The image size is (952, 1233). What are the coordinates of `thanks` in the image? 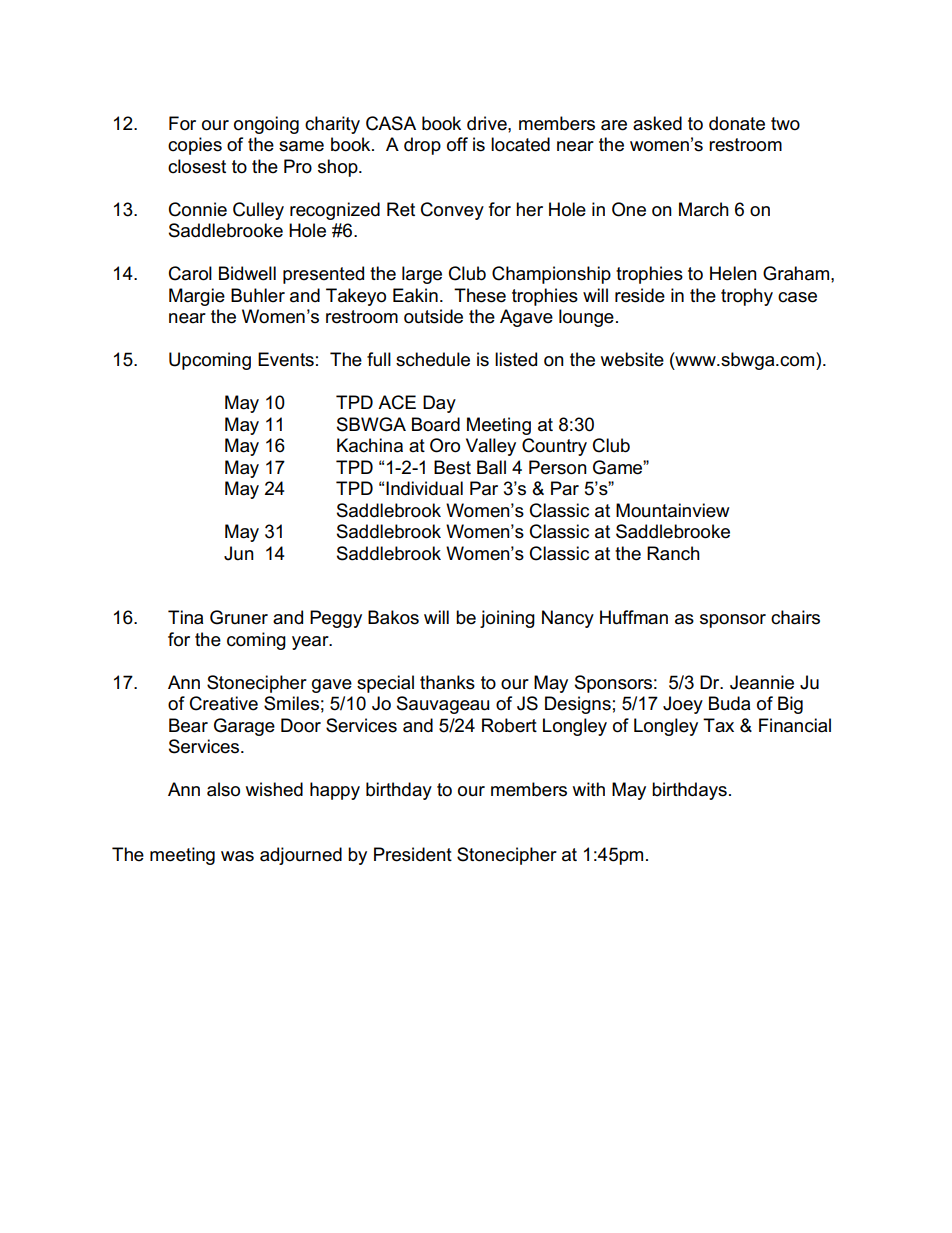 It's located at (447, 682).
